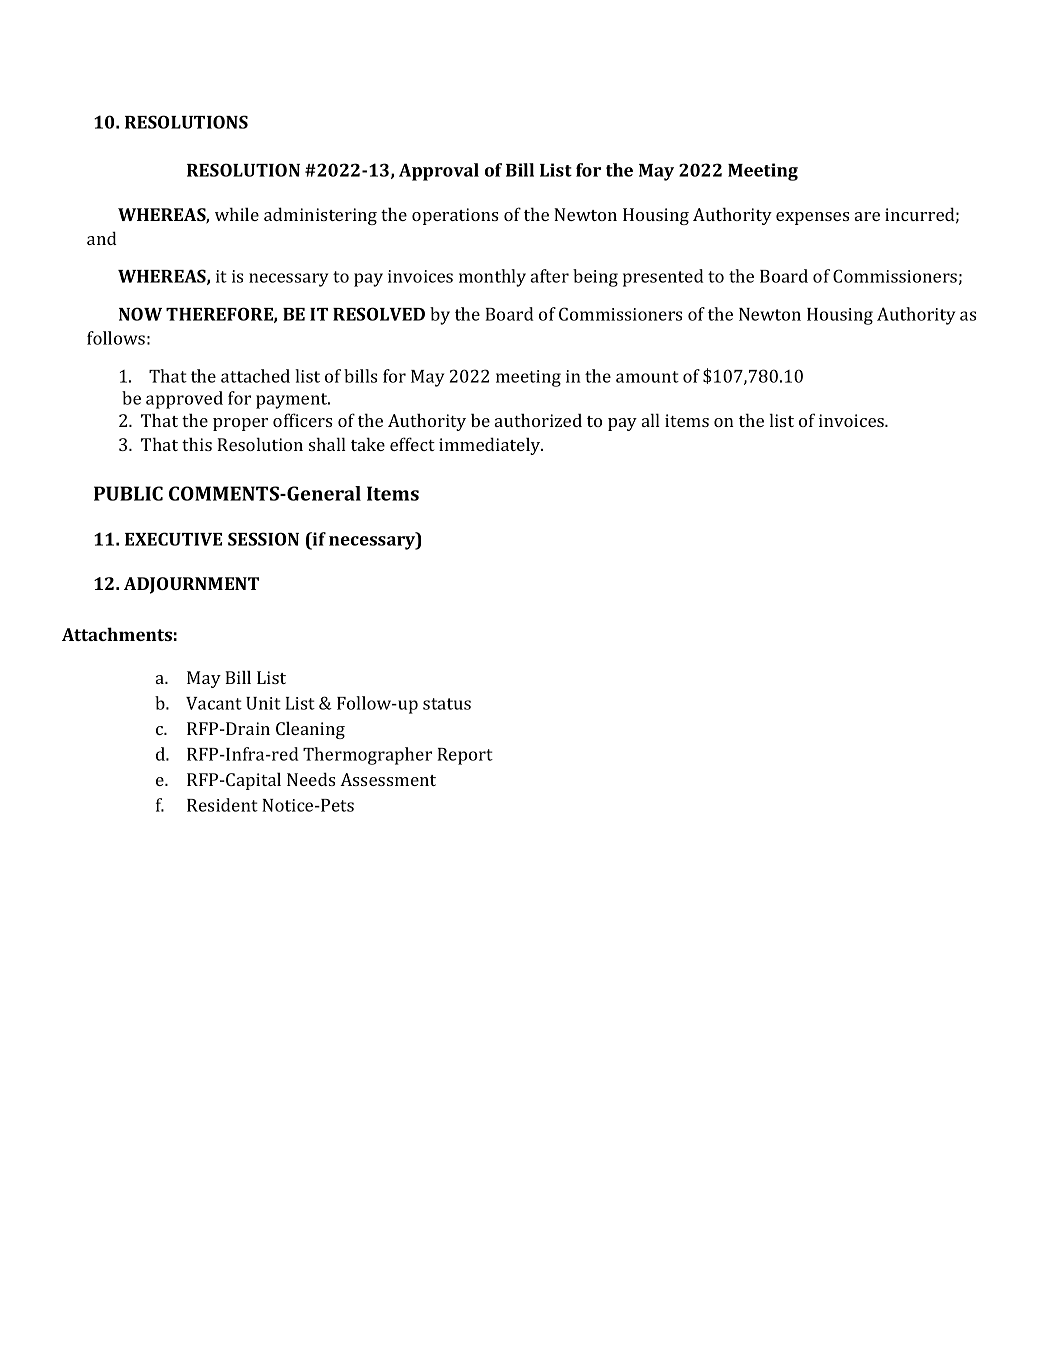 Image resolution: width=1056 pixels, height=1366 pixels. I want to click on SESSION, so click(263, 539).
